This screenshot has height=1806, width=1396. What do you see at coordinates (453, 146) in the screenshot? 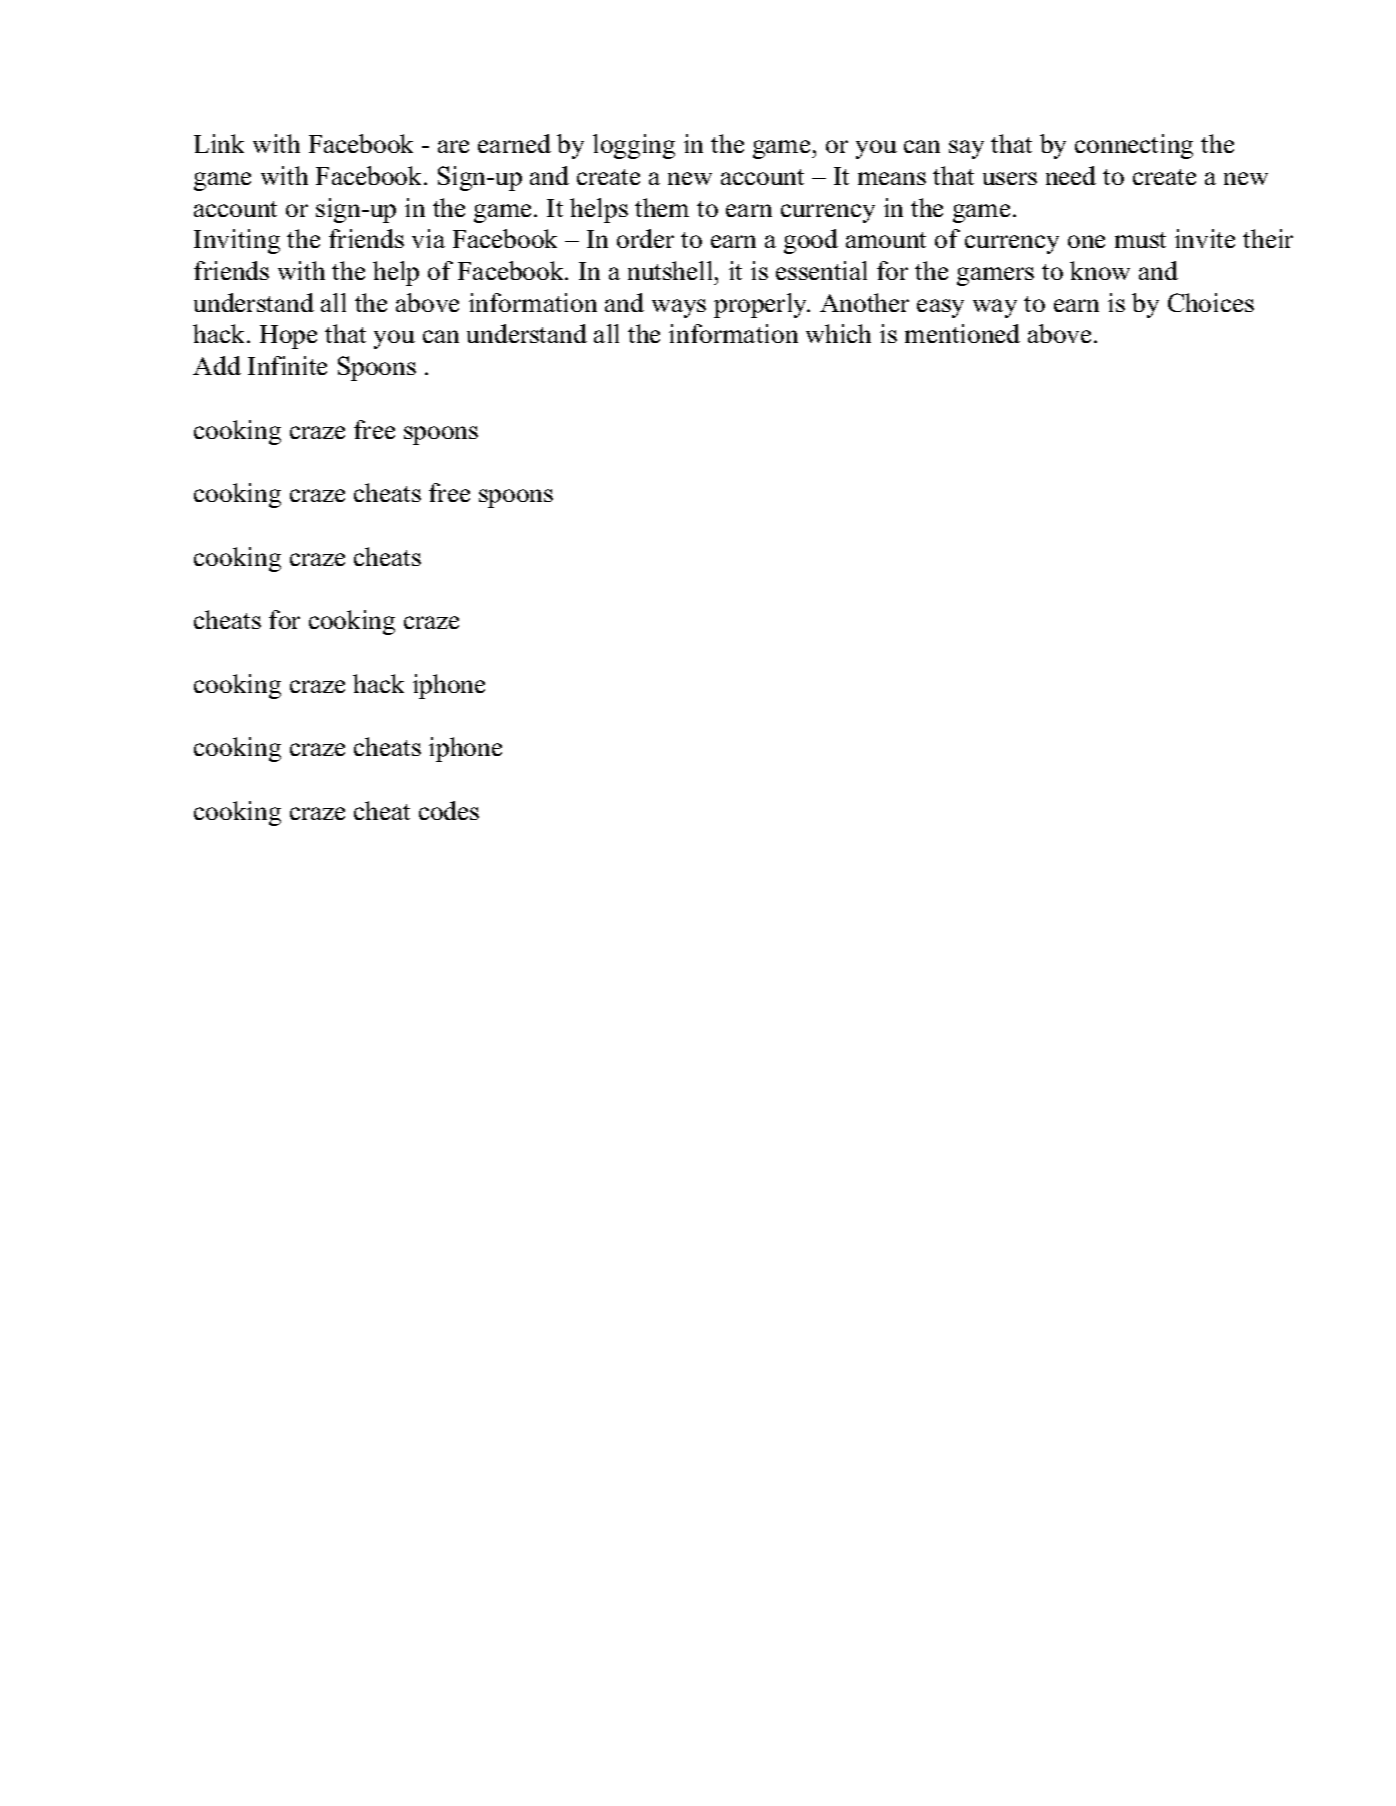
I see `are` at bounding box center [453, 146].
